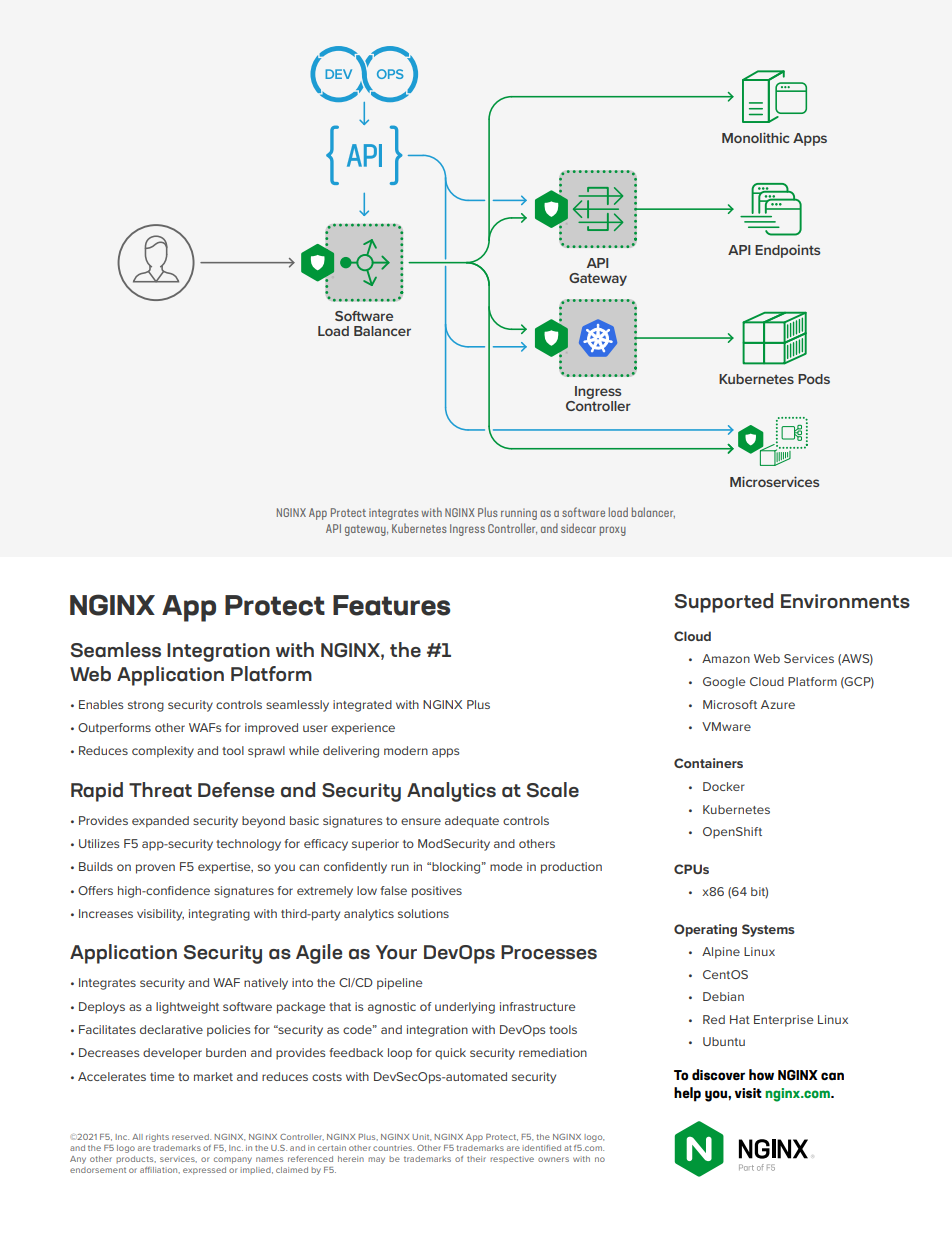 The image size is (952, 1233). Describe the element at coordinates (787, 251) in the page. I see `Endpoints` at that location.
